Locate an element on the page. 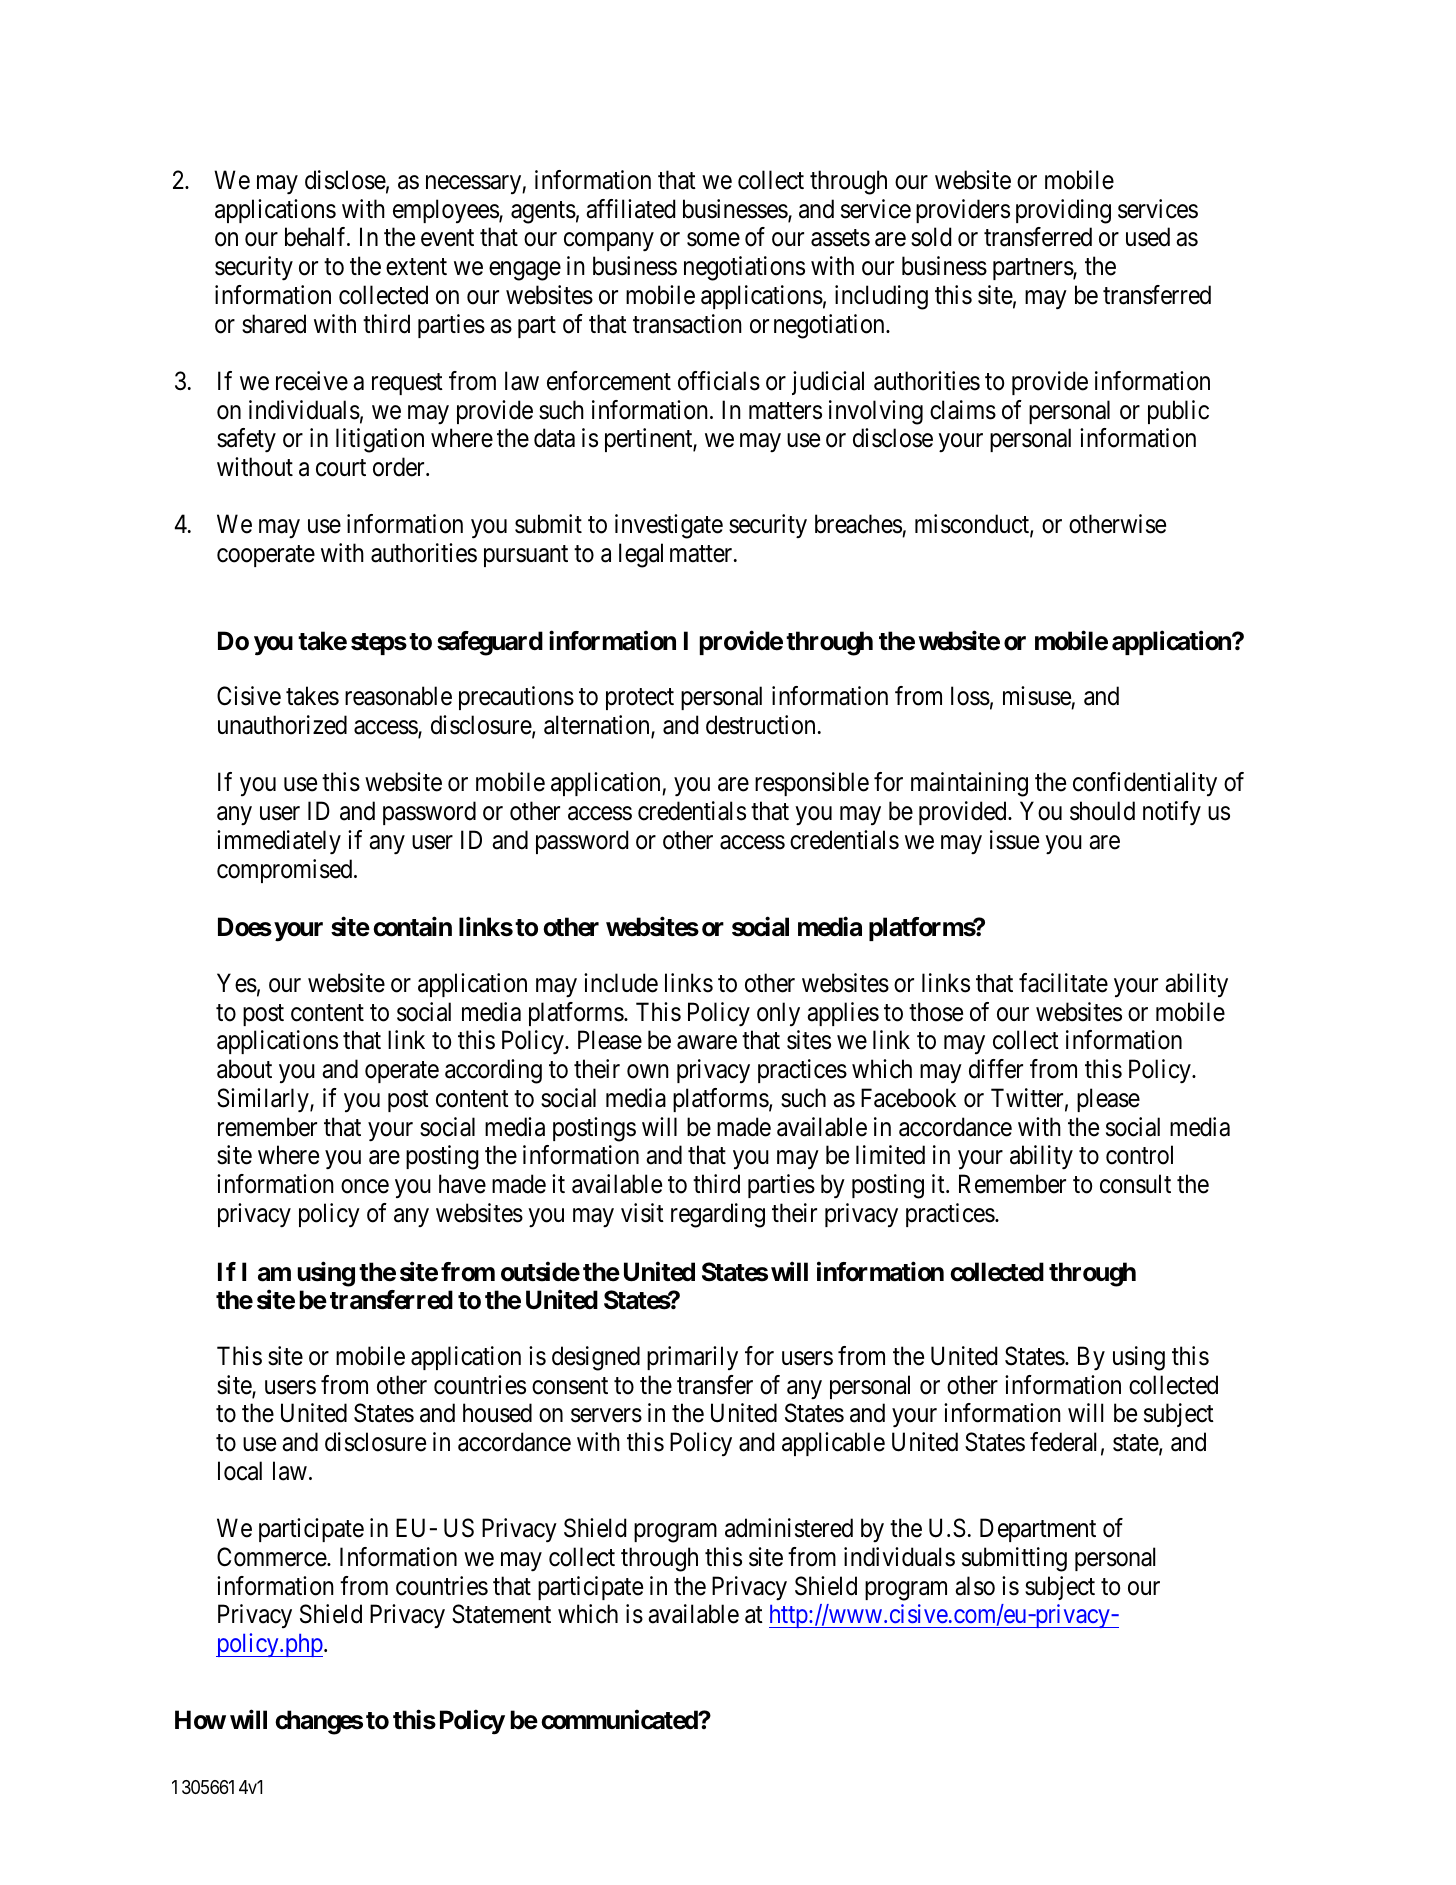 The height and width of the image is (1885, 1456). include is located at coordinates (621, 983).
